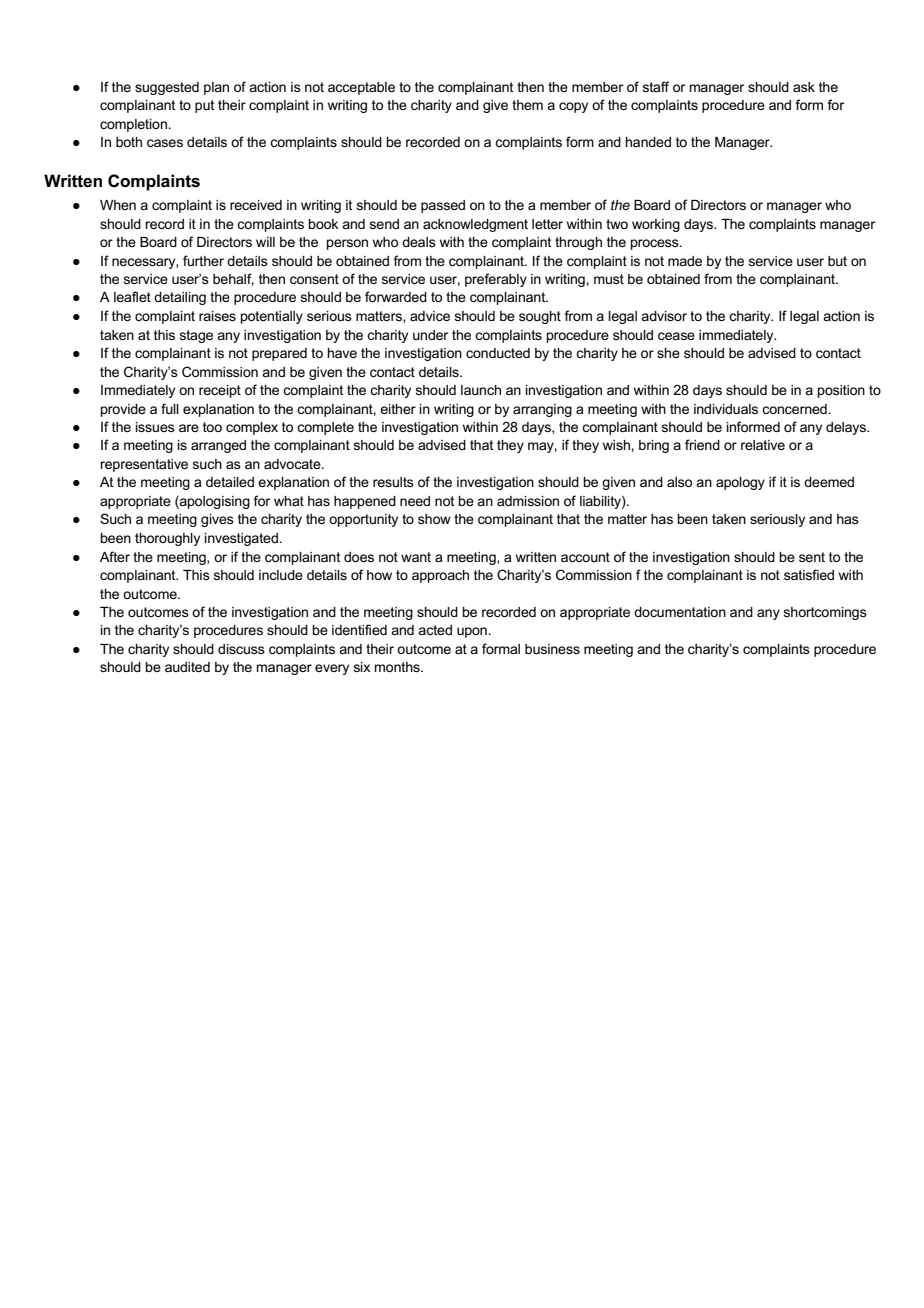 This image has height=1308, width=924. Describe the element at coordinates (241, 649) in the image. I see `discuss` at that location.
